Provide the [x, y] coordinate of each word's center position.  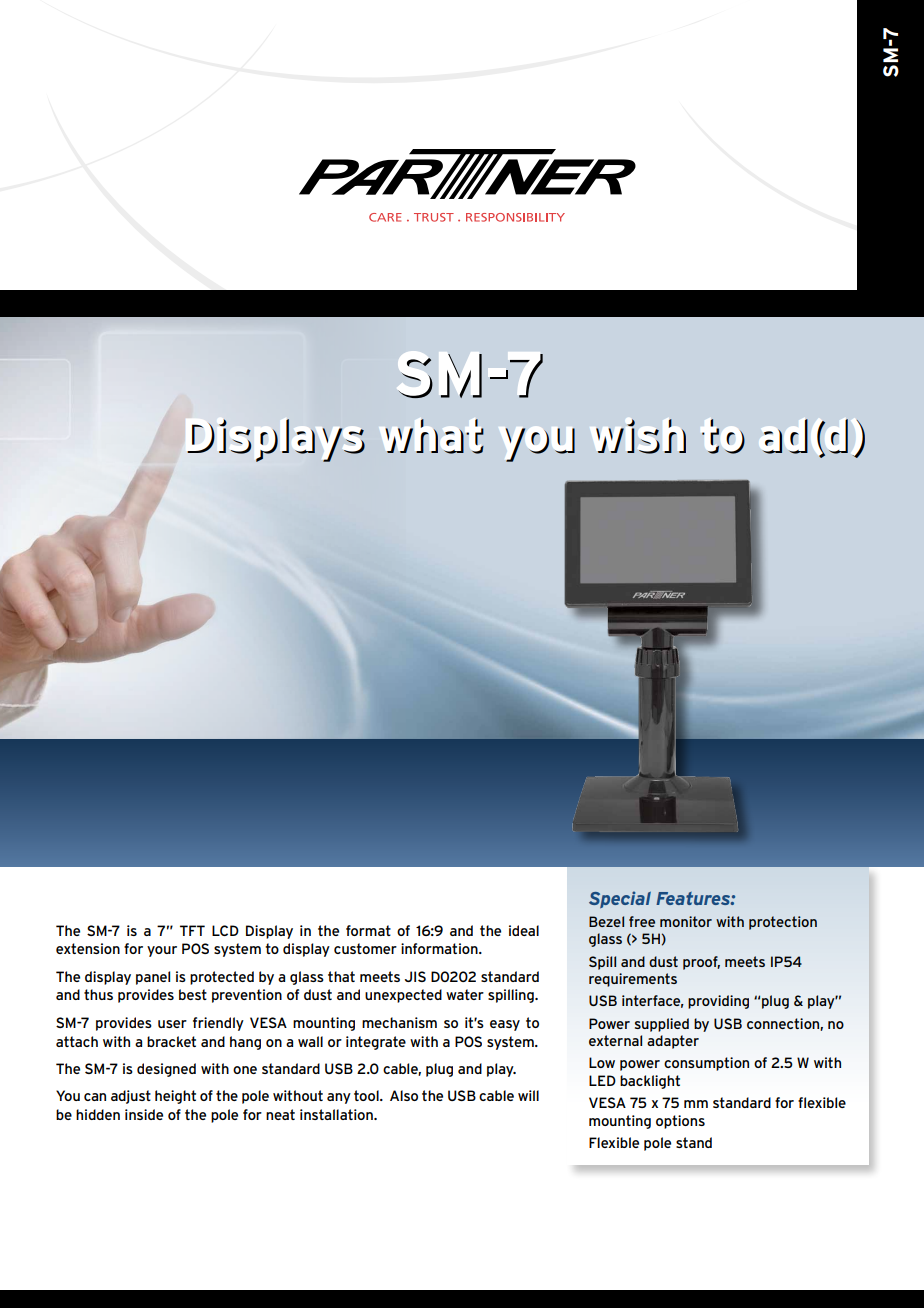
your [162, 951]
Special [620, 899]
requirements [633, 980]
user [172, 1024]
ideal [524, 930]
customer [365, 948]
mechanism [399, 1022]
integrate [376, 1043]
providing [718, 1002]
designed [166, 1070]
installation [337, 1114]
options [680, 1122]
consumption [706, 1064]
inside [144, 1114]
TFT [192, 930]
